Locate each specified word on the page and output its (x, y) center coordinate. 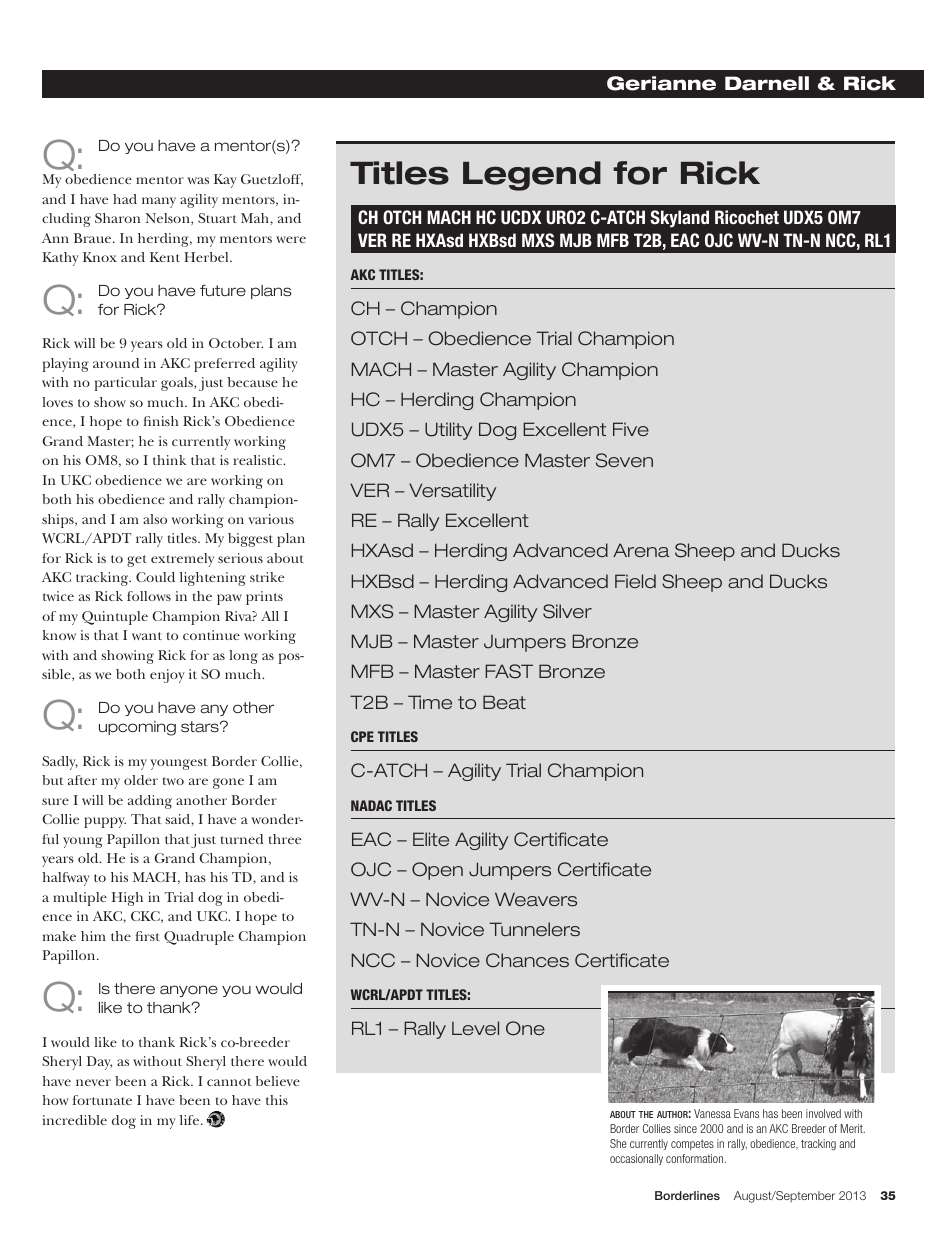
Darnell (767, 83)
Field (635, 581)
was (198, 180)
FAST (509, 671)
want (147, 636)
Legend (532, 176)
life (191, 1120)
